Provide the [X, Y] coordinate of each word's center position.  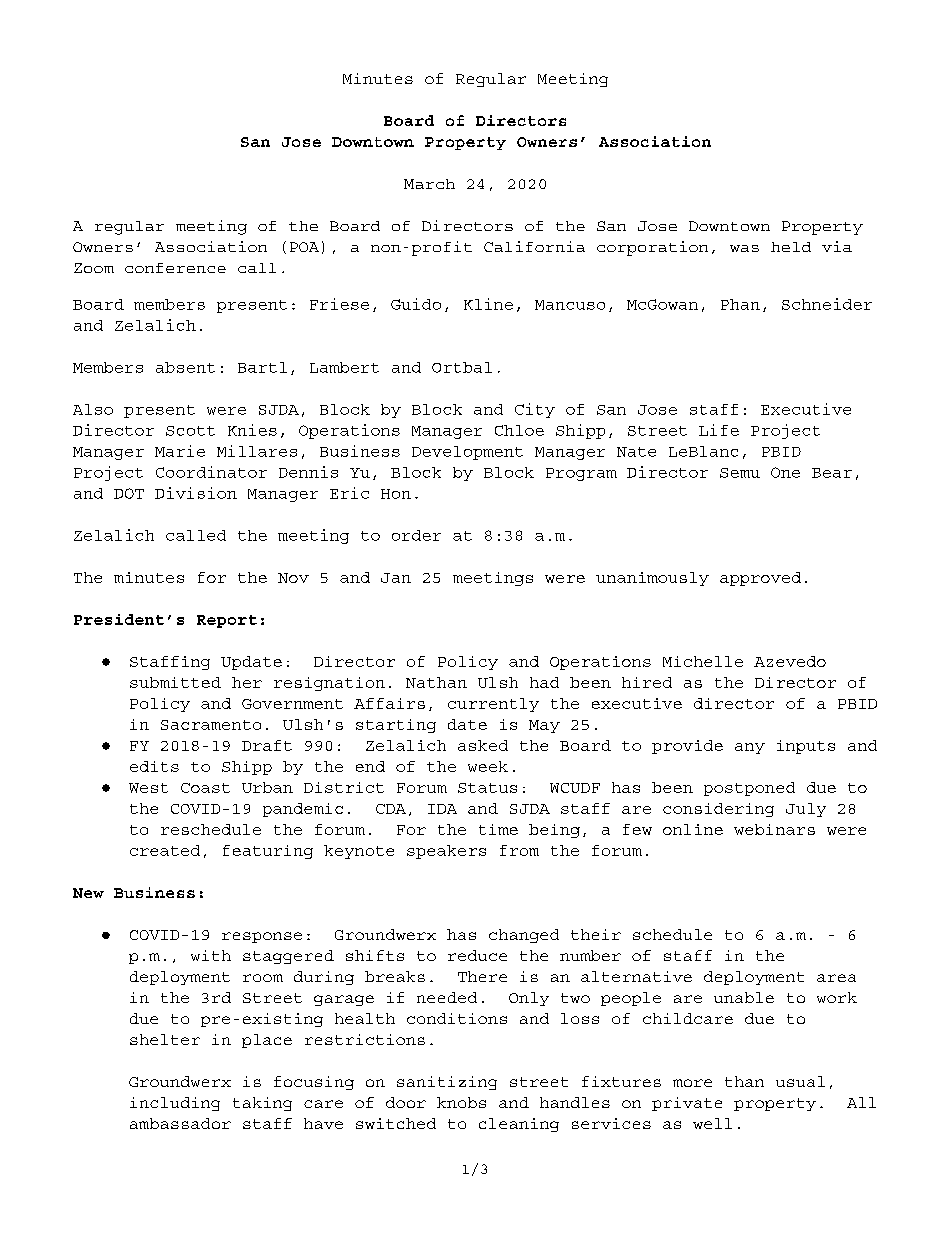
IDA [442, 809]
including [175, 1104]
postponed [749, 789]
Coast [205, 788]
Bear [832, 473]
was [744, 248]
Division [196, 493]
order [416, 535]
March [429, 184]
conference [175, 268]
